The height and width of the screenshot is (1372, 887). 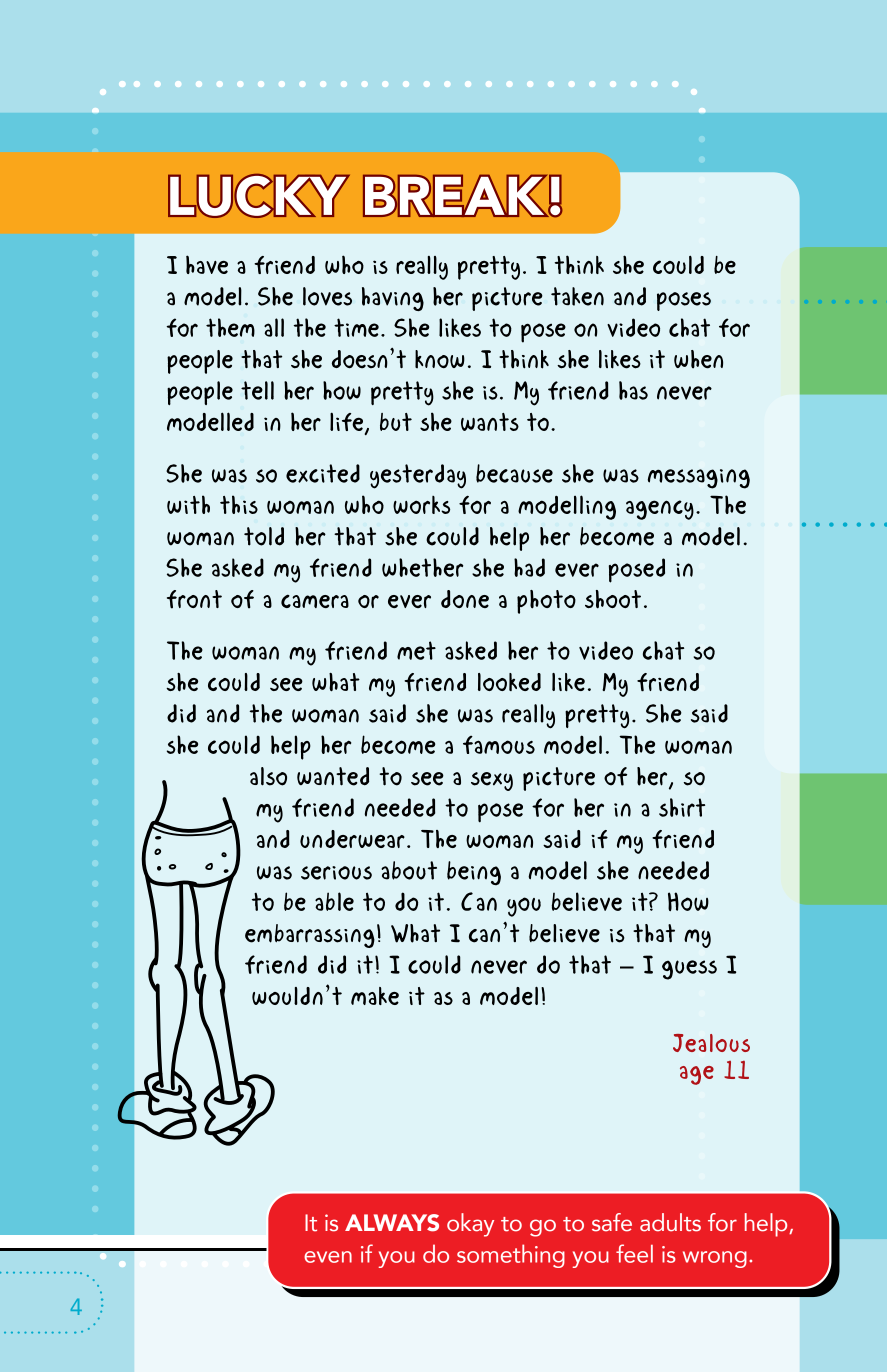 What do you see at coordinates (268, 776) in the screenshot?
I see `also` at bounding box center [268, 776].
